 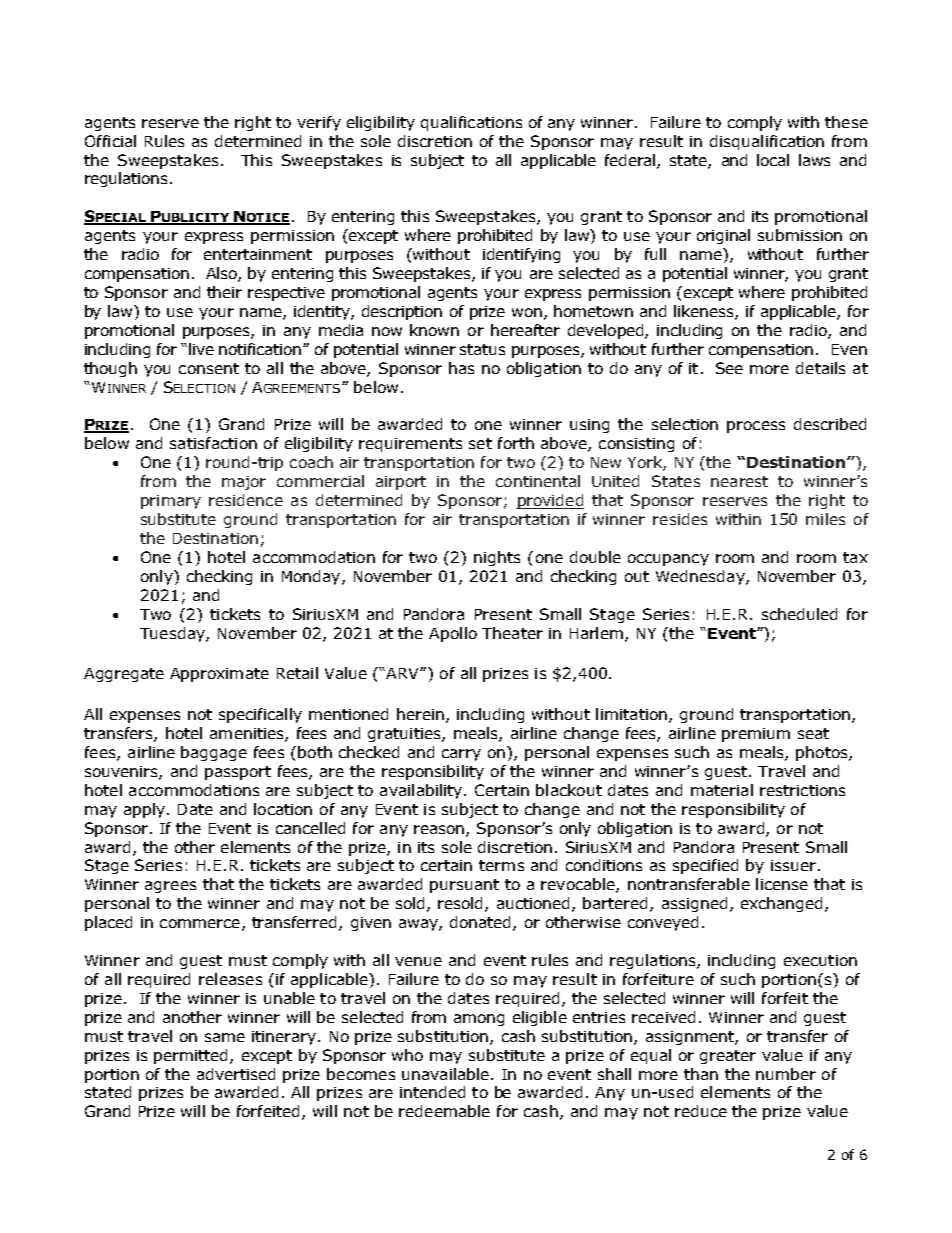 What do you see at coordinates (192, 1056) in the screenshot?
I see `permitted` at bounding box center [192, 1056].
